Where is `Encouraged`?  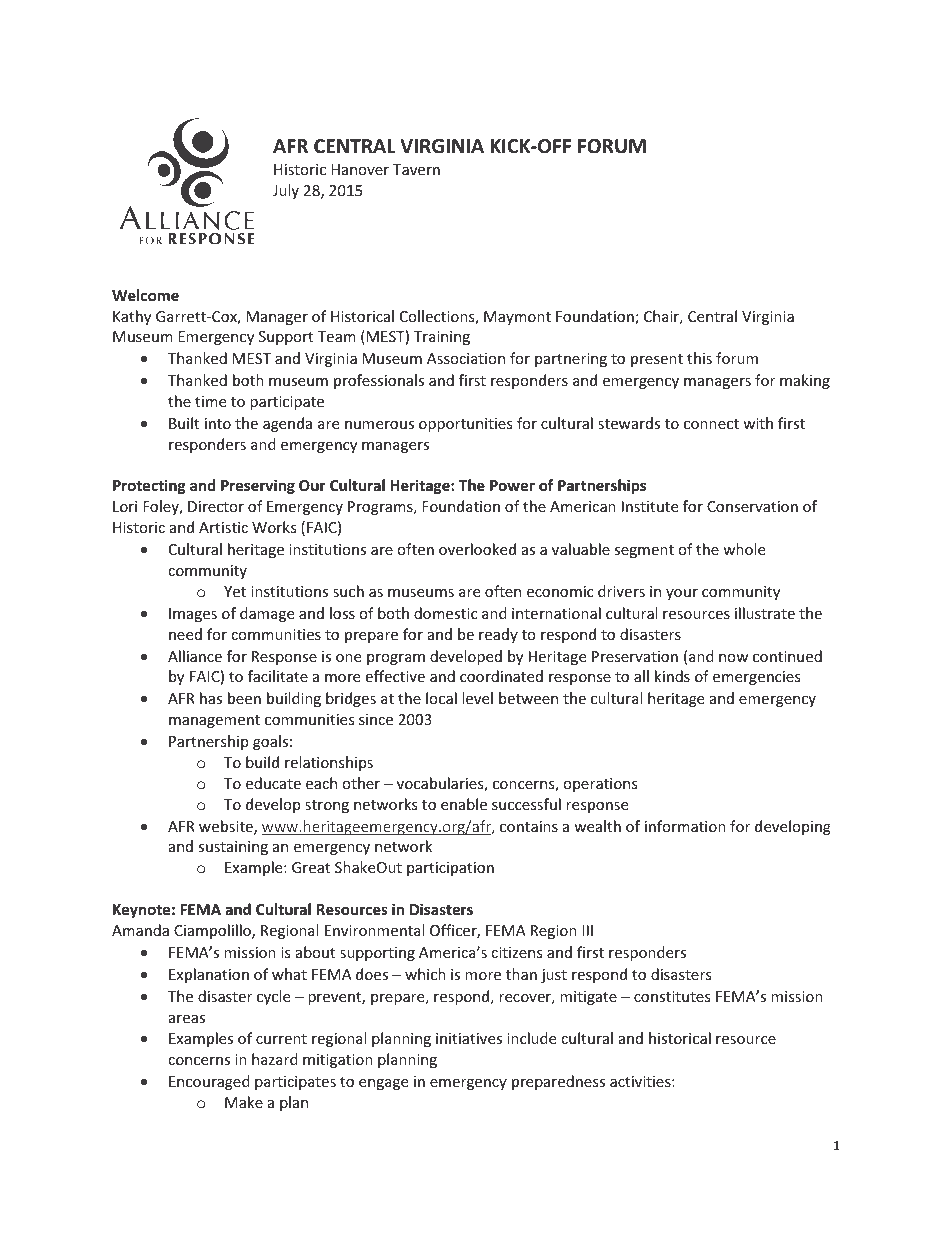
Encouraged is located at coordinates (209, 1082).
